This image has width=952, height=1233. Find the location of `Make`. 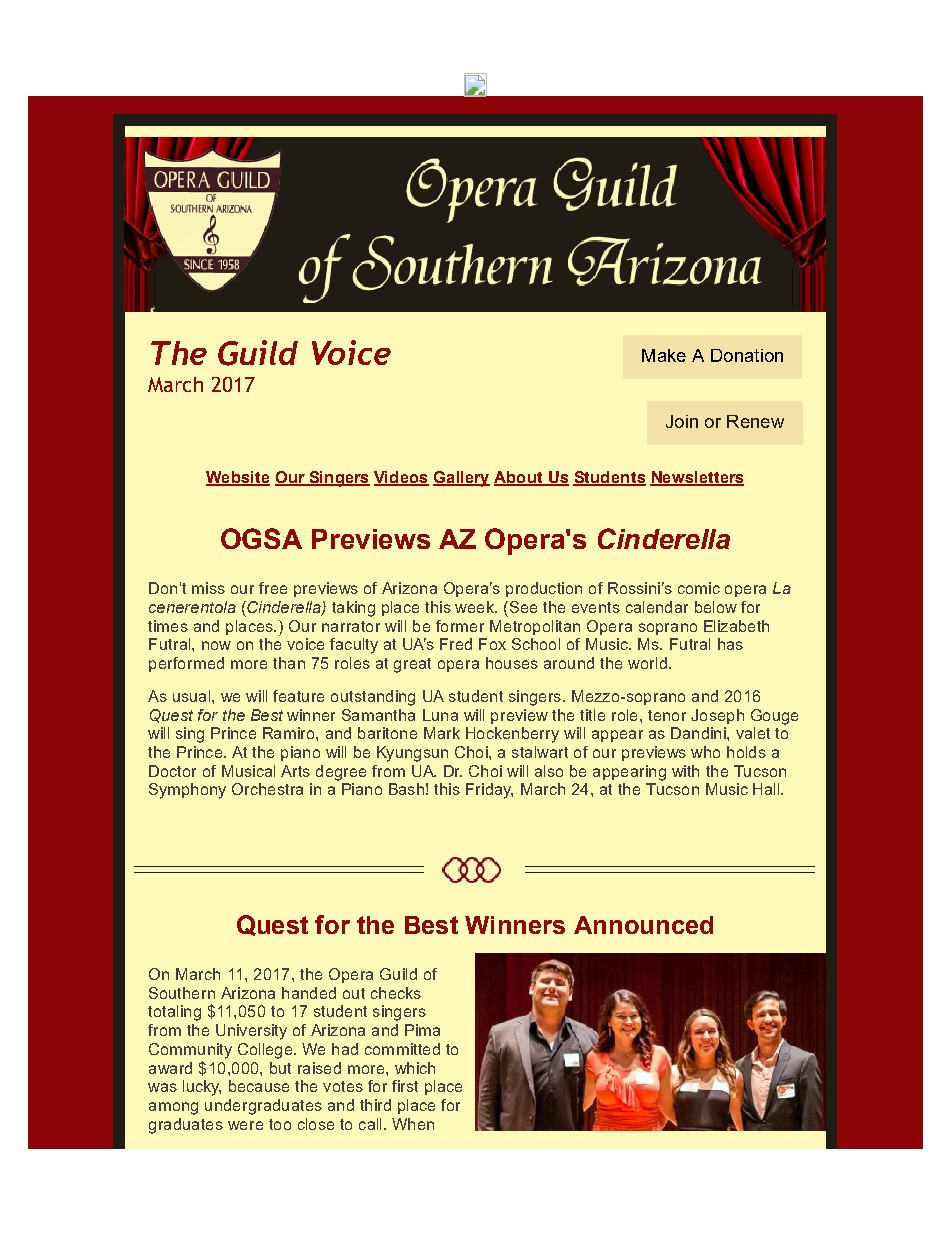

Make is located at coordinates (664, 355).
